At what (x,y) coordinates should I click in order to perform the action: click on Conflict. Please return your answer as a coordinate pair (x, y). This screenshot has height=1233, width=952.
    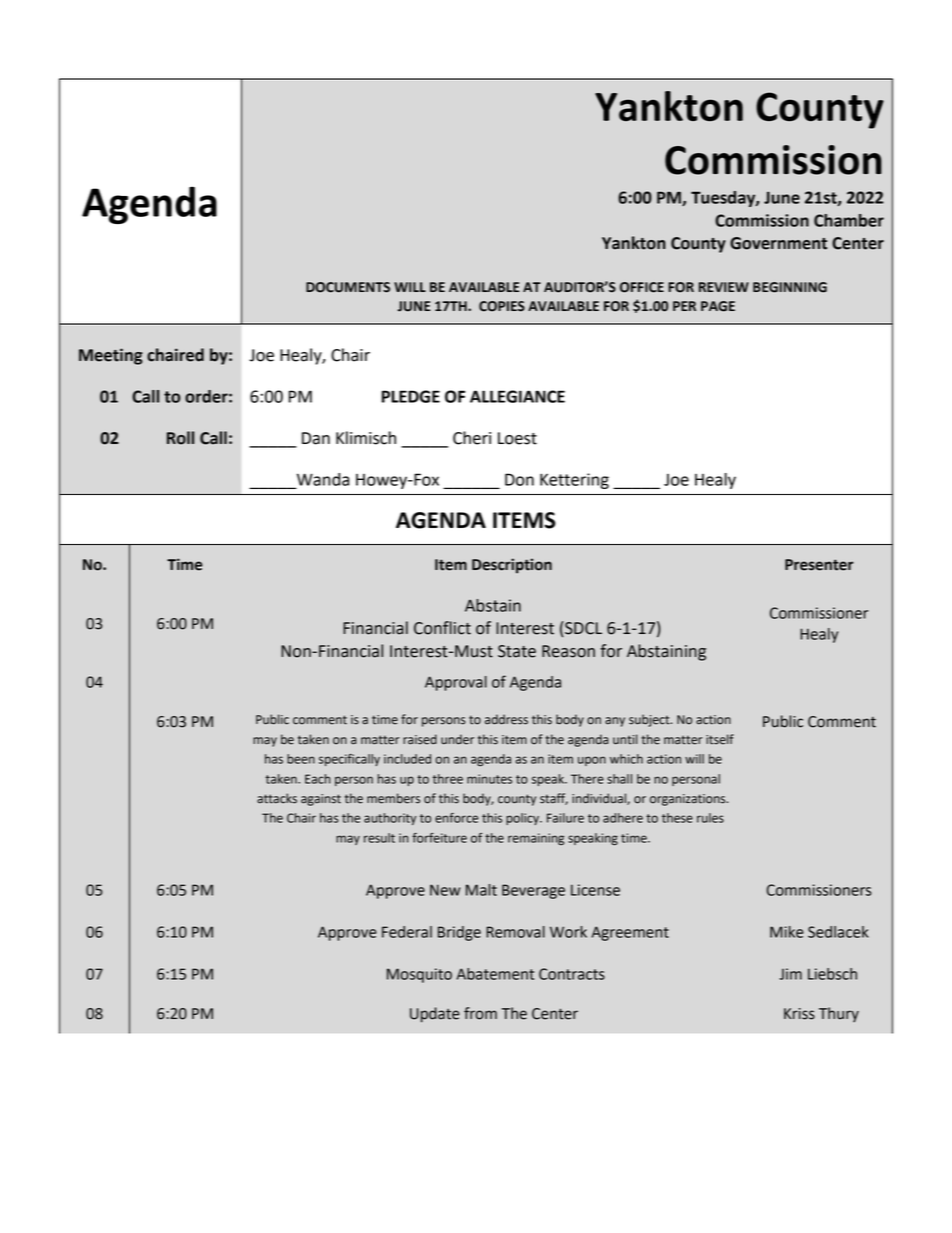
    Looking at the image, I should click on (442, 628).
